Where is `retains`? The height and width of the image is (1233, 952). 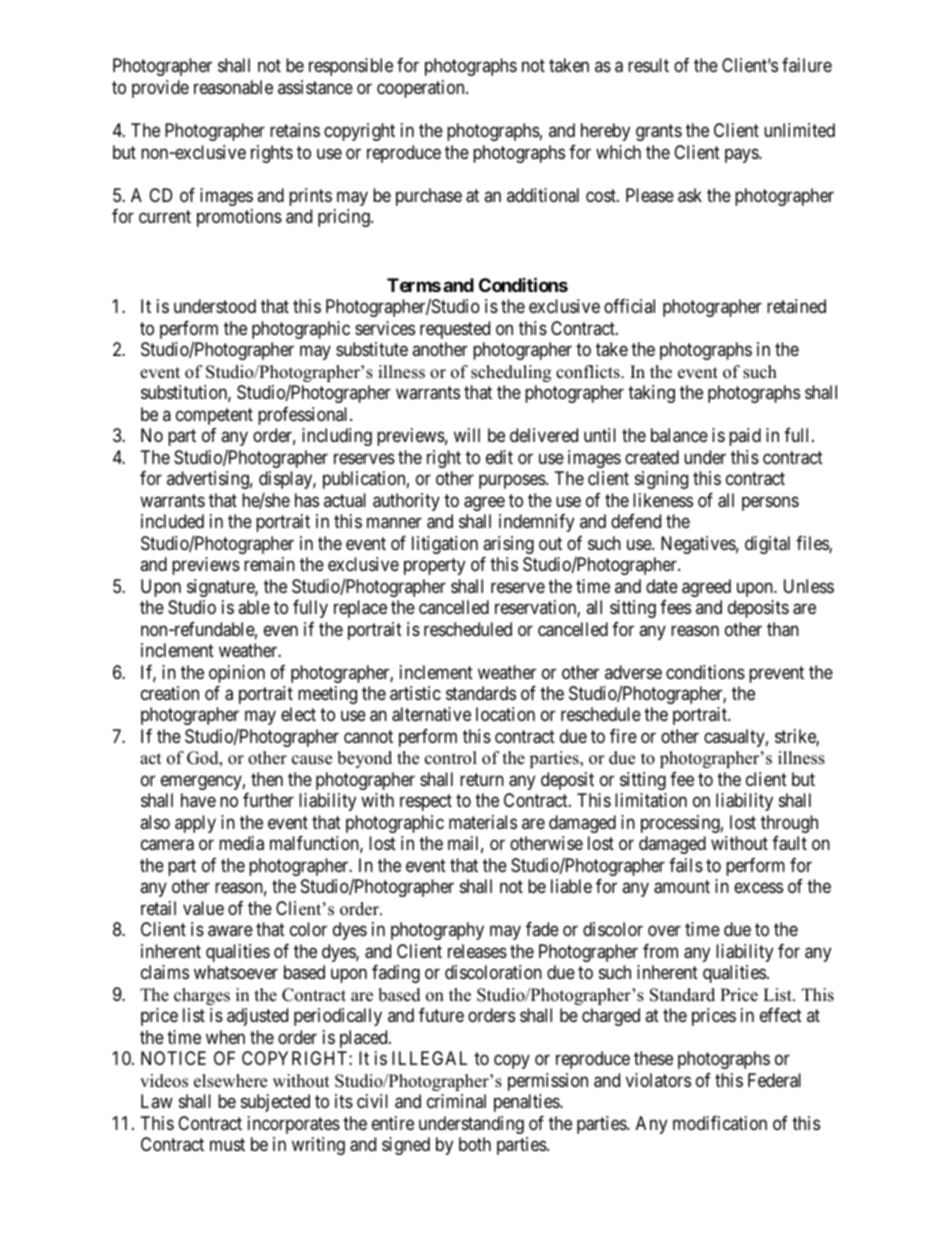
retains is located at coordinates (295, 130).
